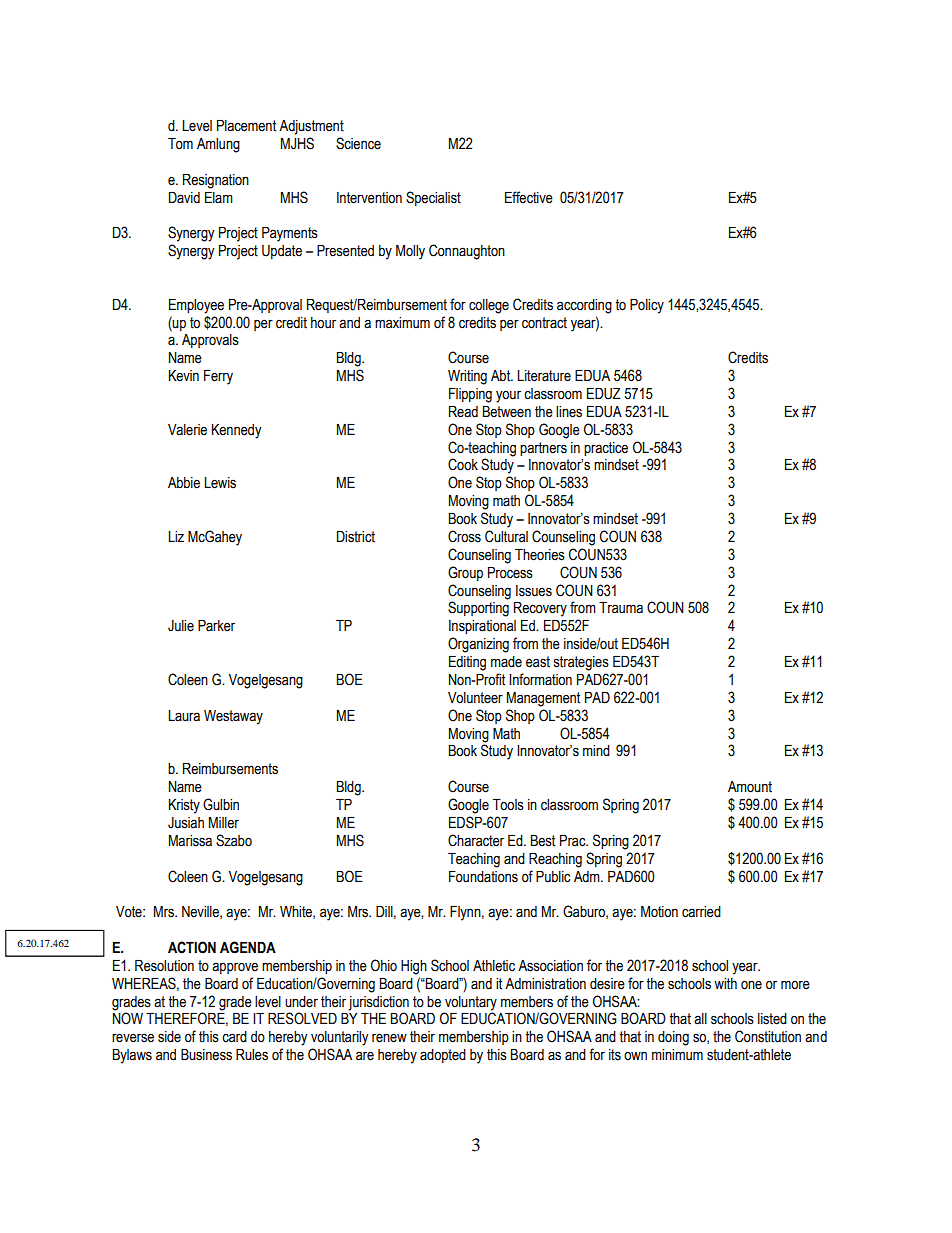 This document has width=952, height=1233. What do you see at coordinates (180, 144) in the document?
I see `Tom` at bounding box center [180, 144].
